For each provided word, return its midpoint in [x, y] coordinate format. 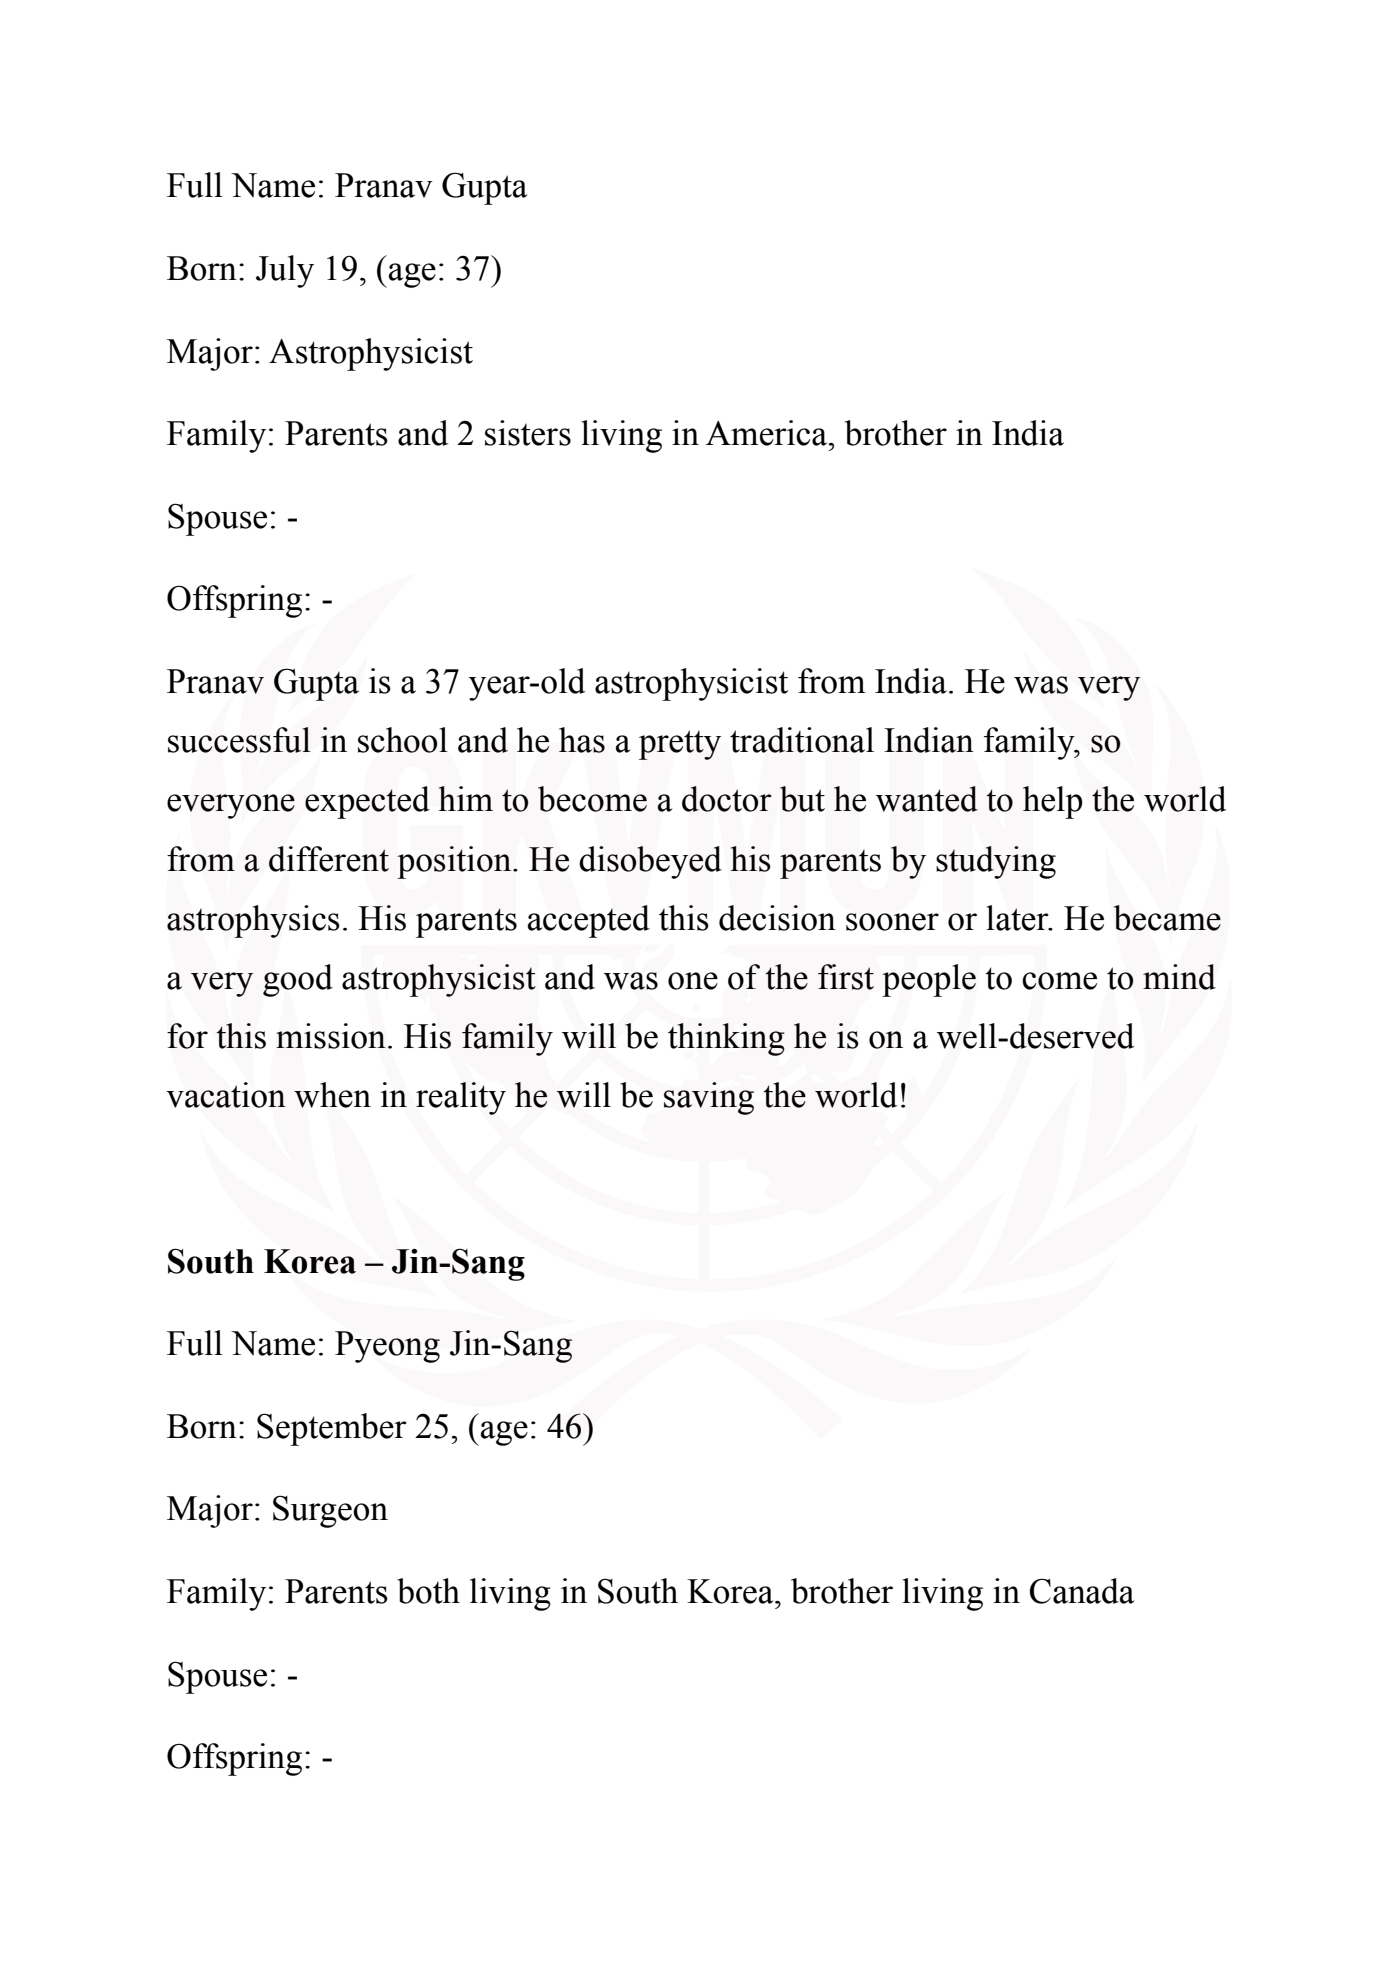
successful [239, 740]
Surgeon [330, 1511]
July [285, 271]
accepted [589, 921]
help [1053, 802]
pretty [680, 745]
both [428, 1591]
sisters [528, 433]
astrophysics [253, 921]
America [768, 433]
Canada [1082, 1591]
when [332, 1095]
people [929, 980]
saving [709, 1098]
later [1018, 918]
